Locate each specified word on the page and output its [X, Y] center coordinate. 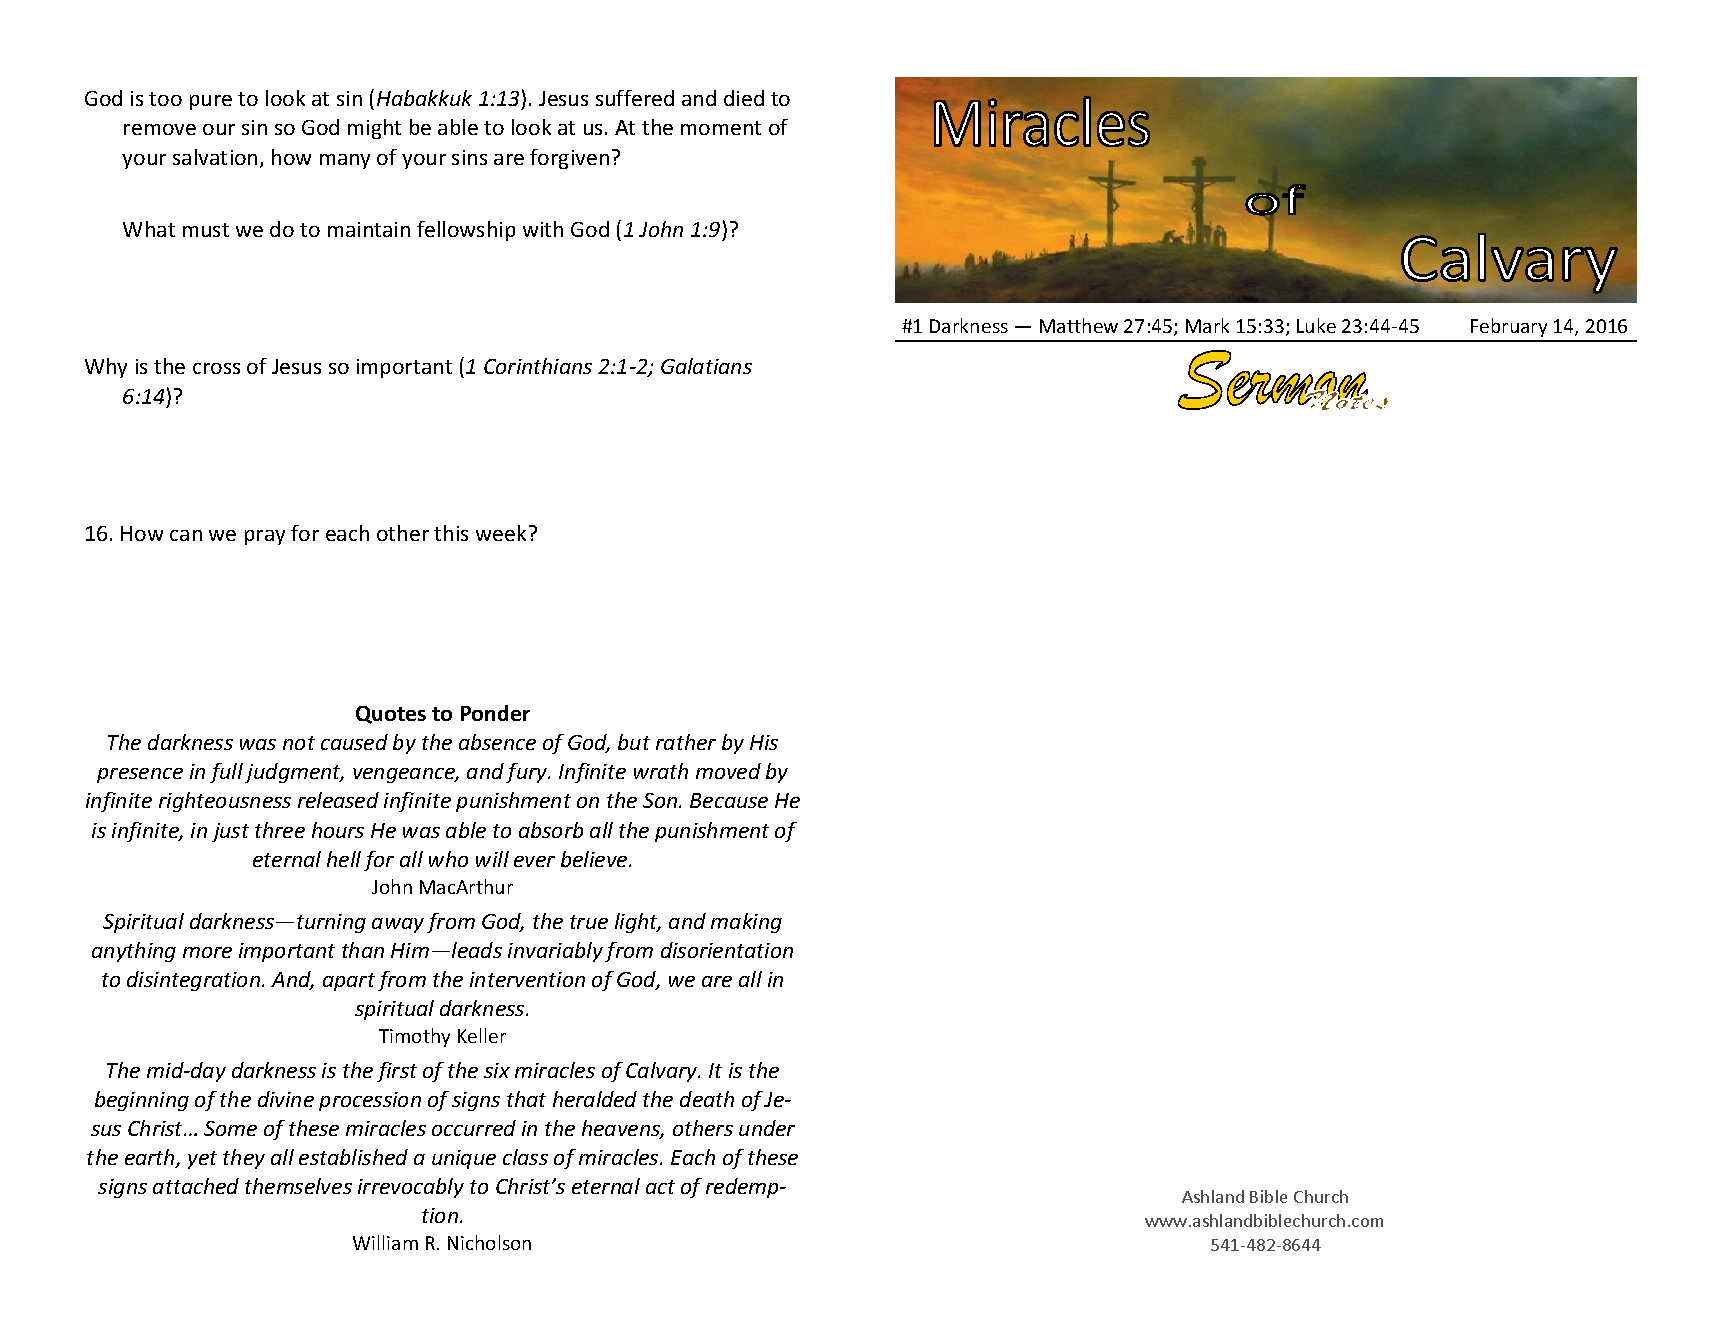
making [746, 923]
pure [211, 102]
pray [265, 537]
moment [721, 128]
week [501, 533]
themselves [298, 1186]
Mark [1207, 325]
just [230, 832]
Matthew [1079, 325]
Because [729, 800]
